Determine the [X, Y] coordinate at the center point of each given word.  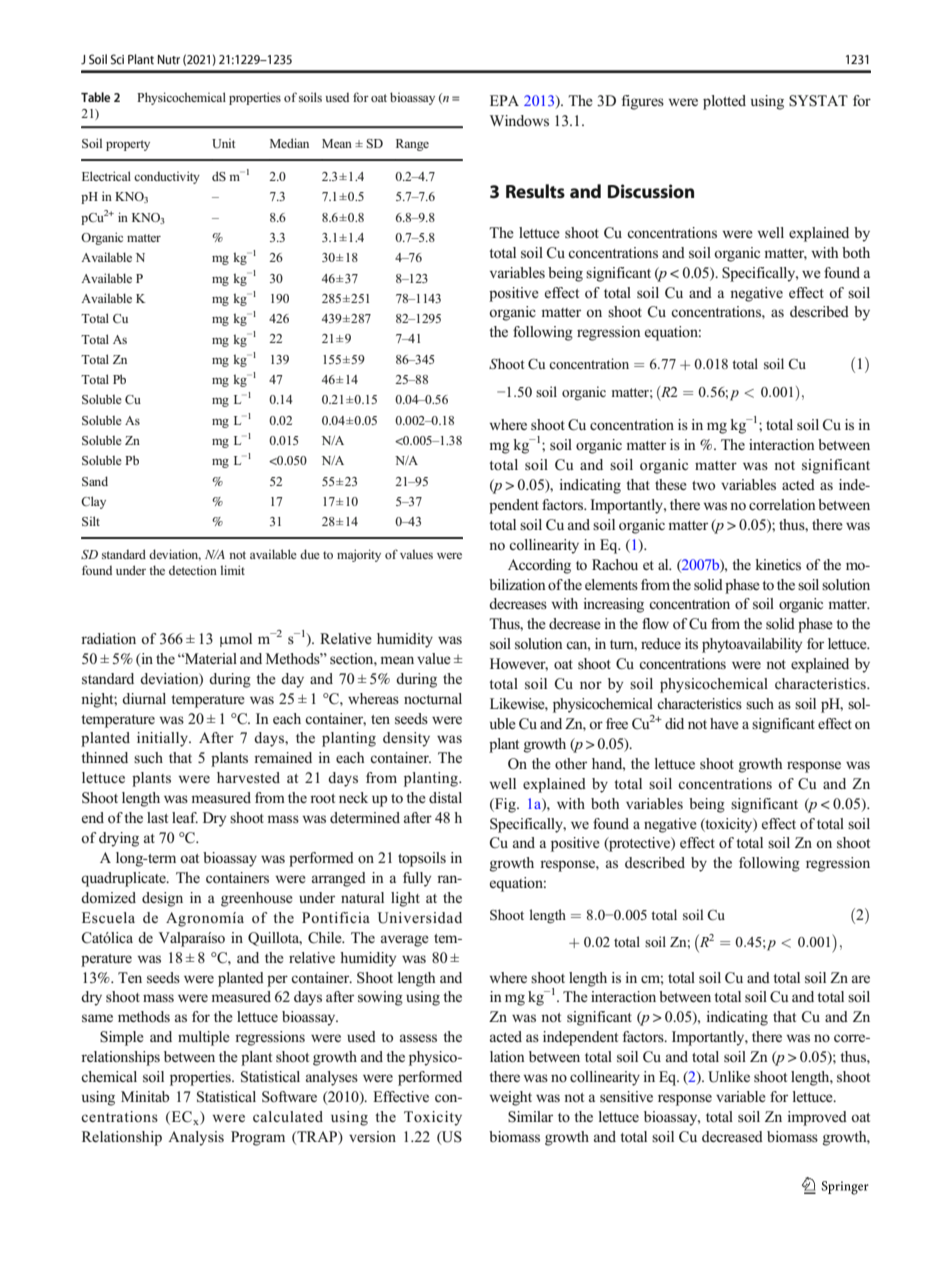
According [539, 566]
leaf [185, 817]
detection [193, 570]
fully [417, 879]
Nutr [169, 59]
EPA [504, 100]
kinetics [778, 565]
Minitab [145, 1096]
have [724, 723]
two [703, 486]
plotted [724, 102]
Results [535, 191]
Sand [95, 481]
